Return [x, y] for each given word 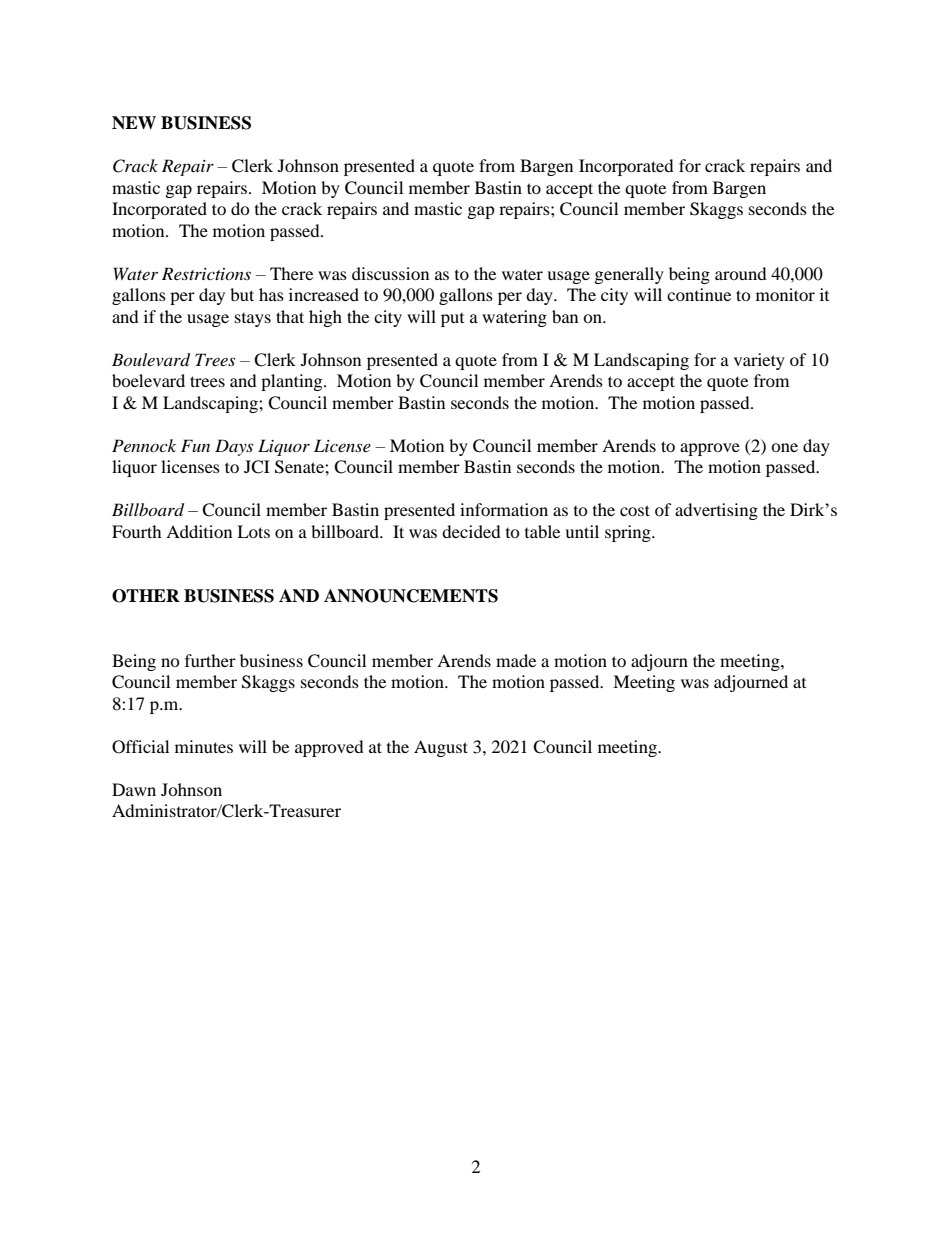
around [741, 273]
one [784, 447]
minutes [204, 746]
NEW [134, 123]
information [504, 509]
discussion [390, 273]
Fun [195, 445]
